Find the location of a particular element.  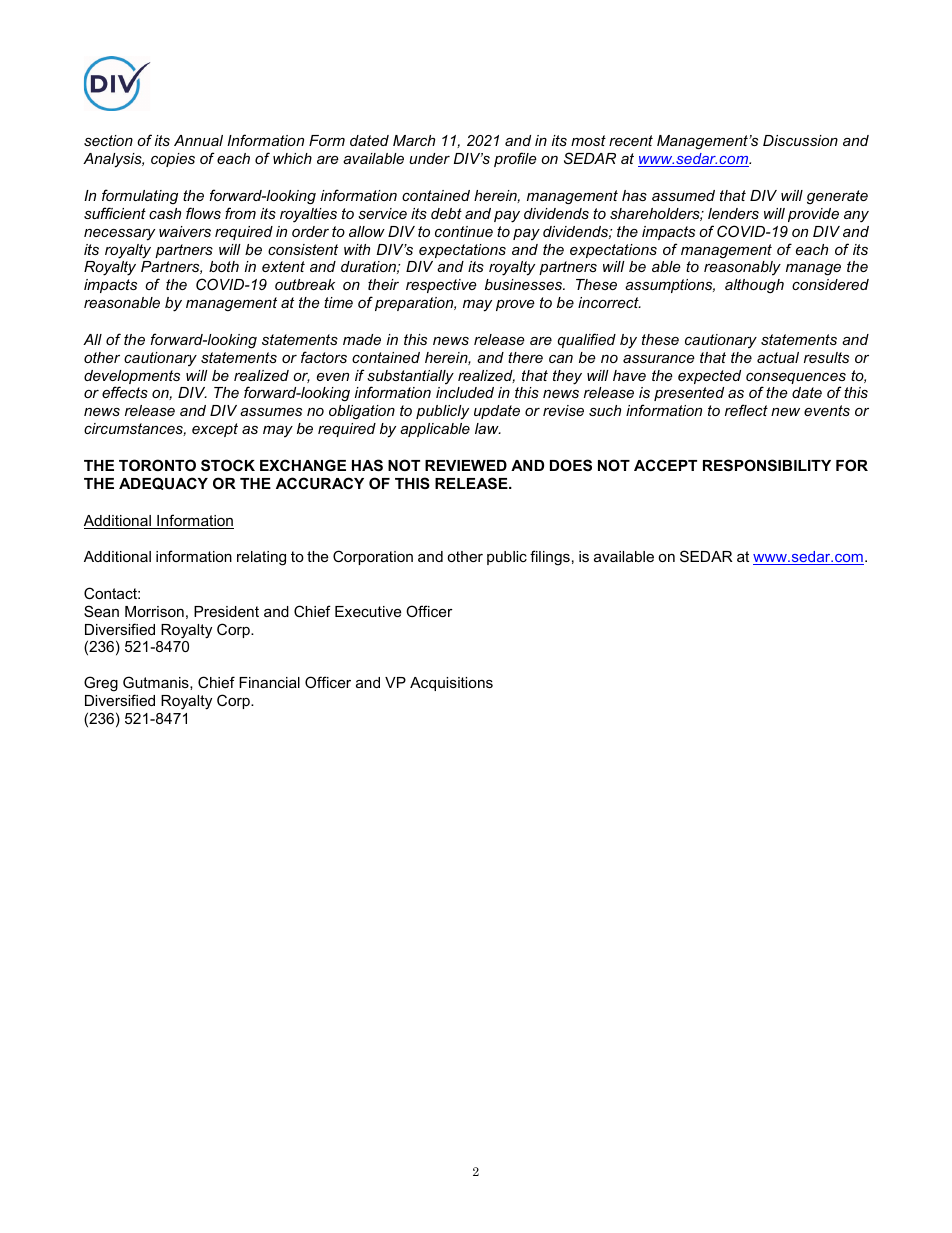

profile is located at coordinates (515, 159).
